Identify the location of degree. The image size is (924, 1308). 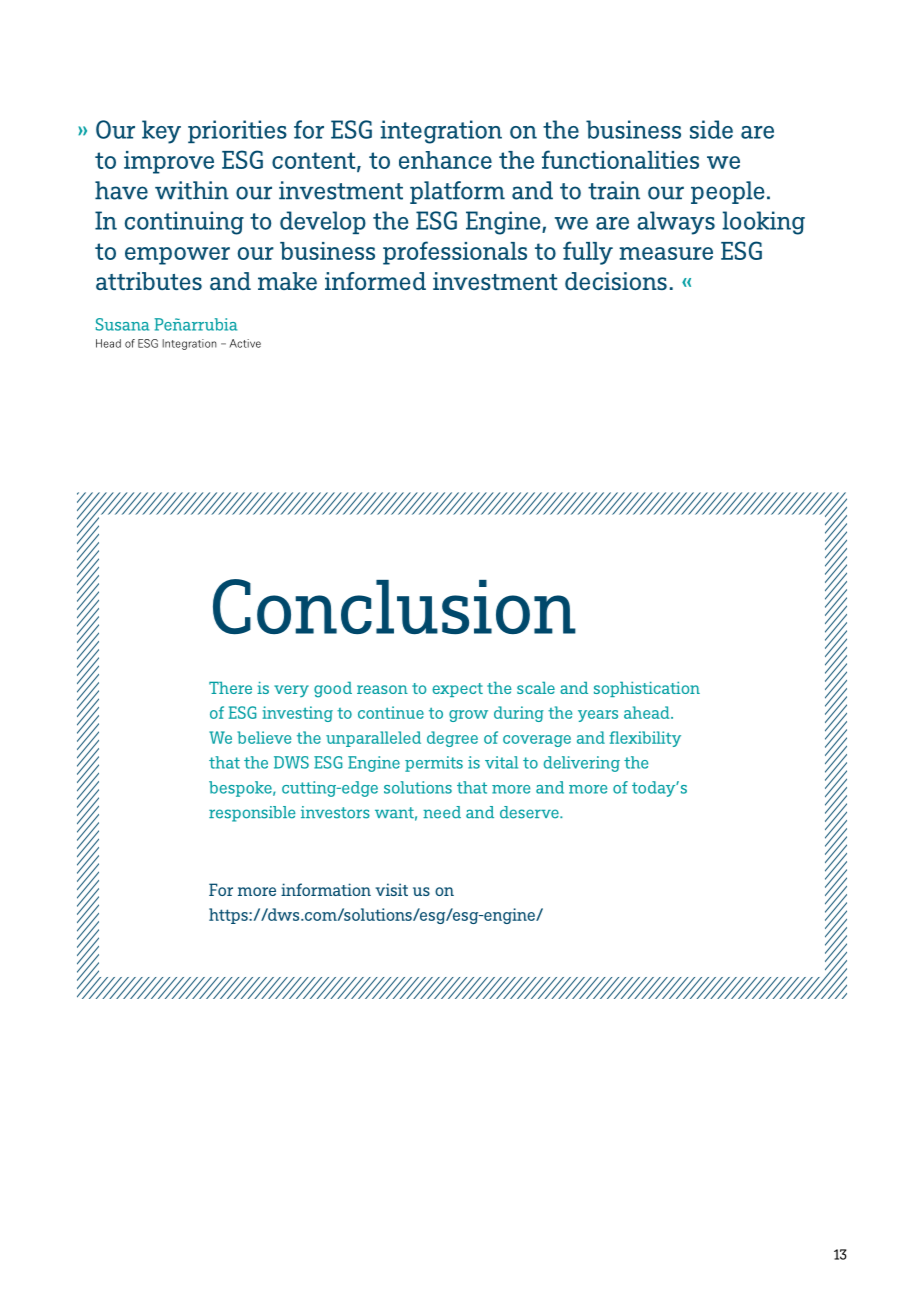
(452, 739).
